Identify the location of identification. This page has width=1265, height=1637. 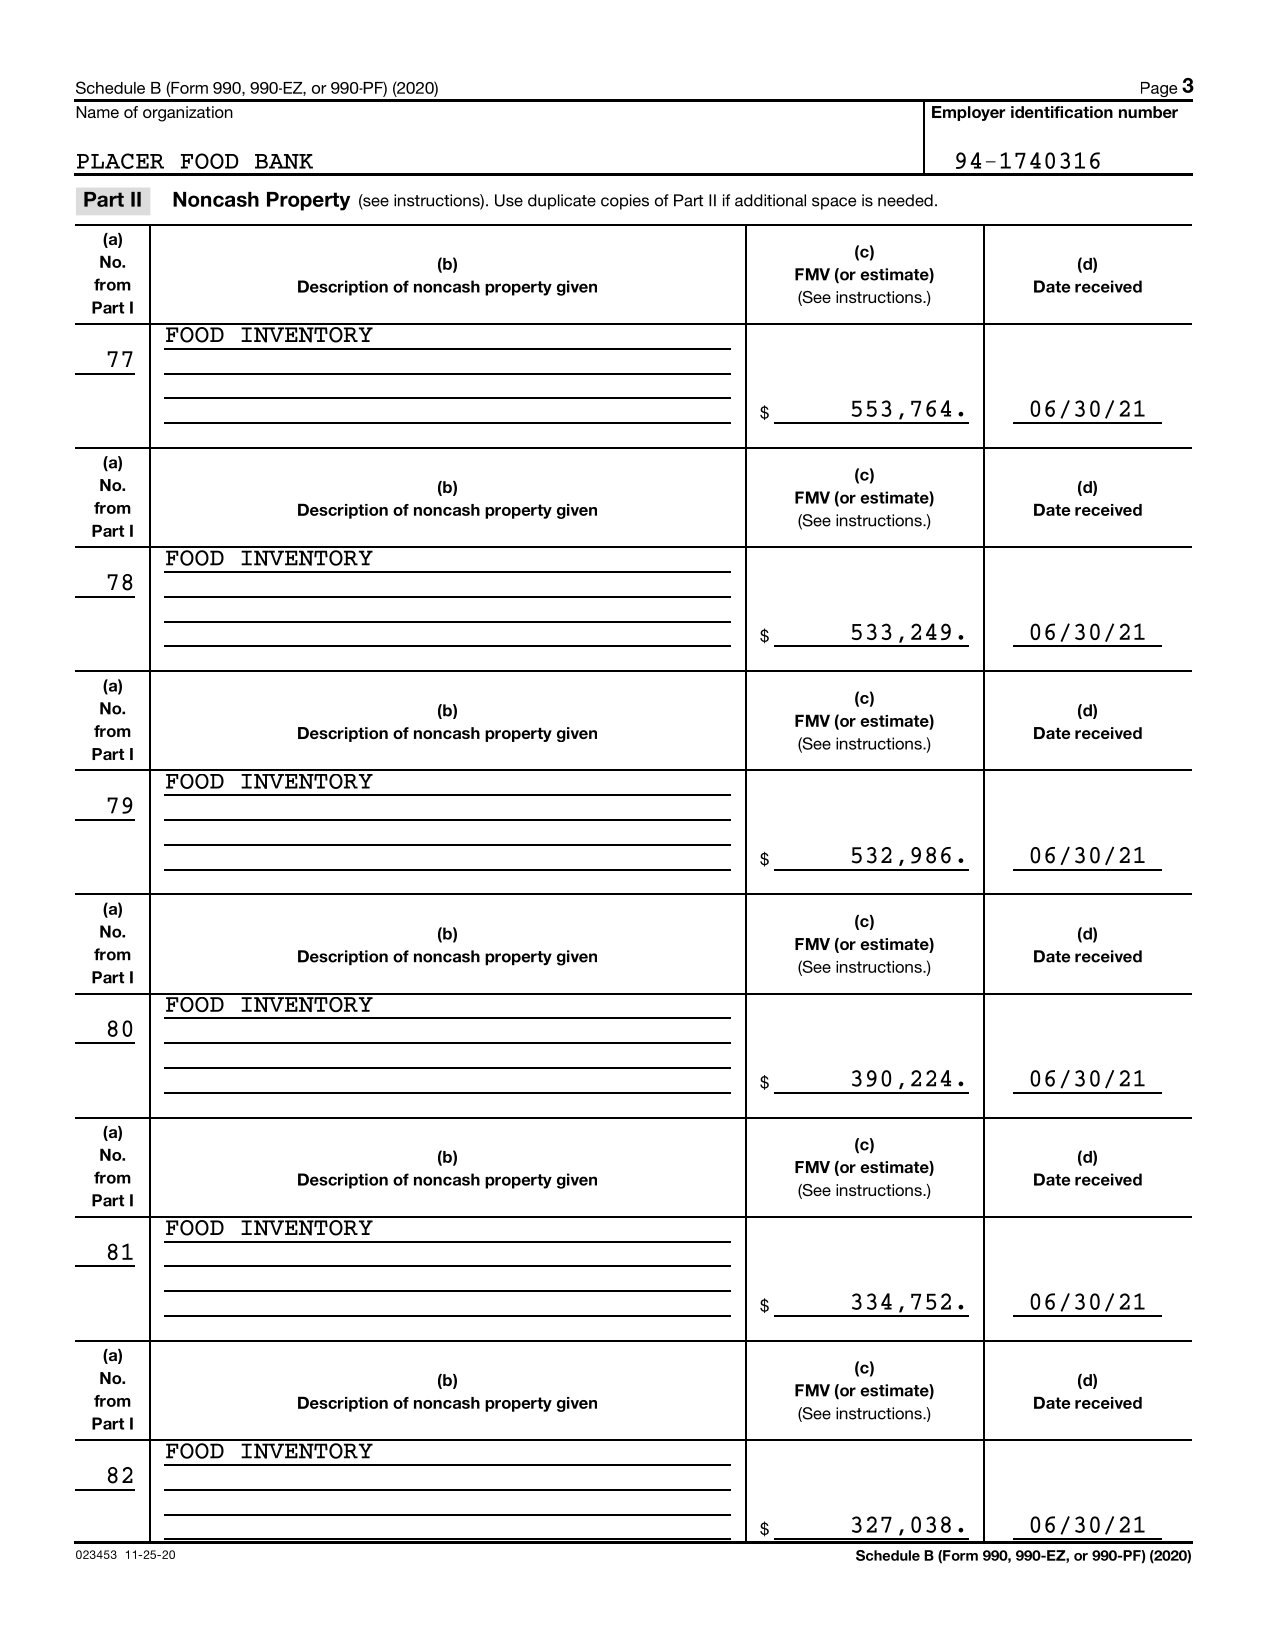
(1062, 112).
